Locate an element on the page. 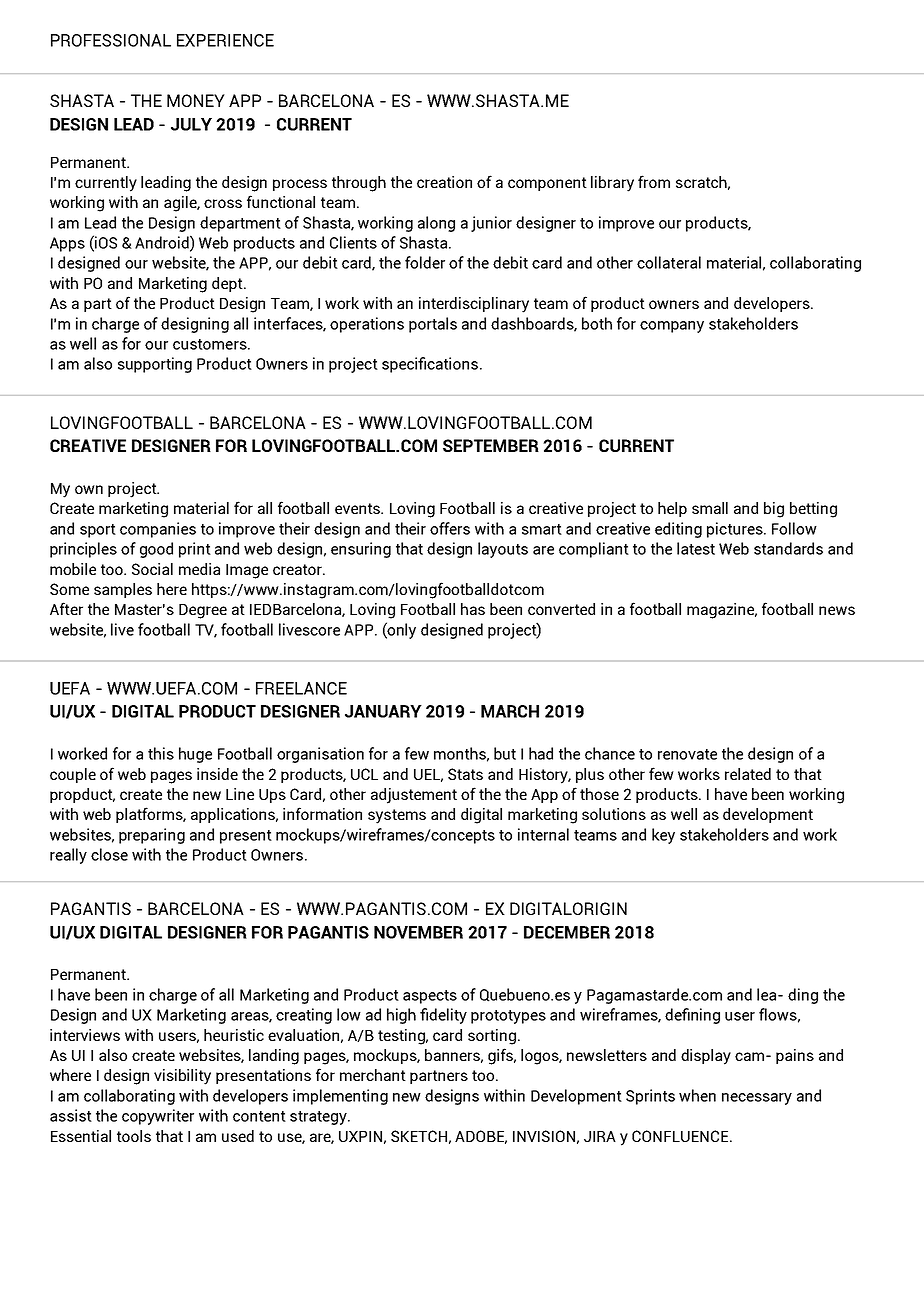  copywriter is located at coordinates (158, 1117).
